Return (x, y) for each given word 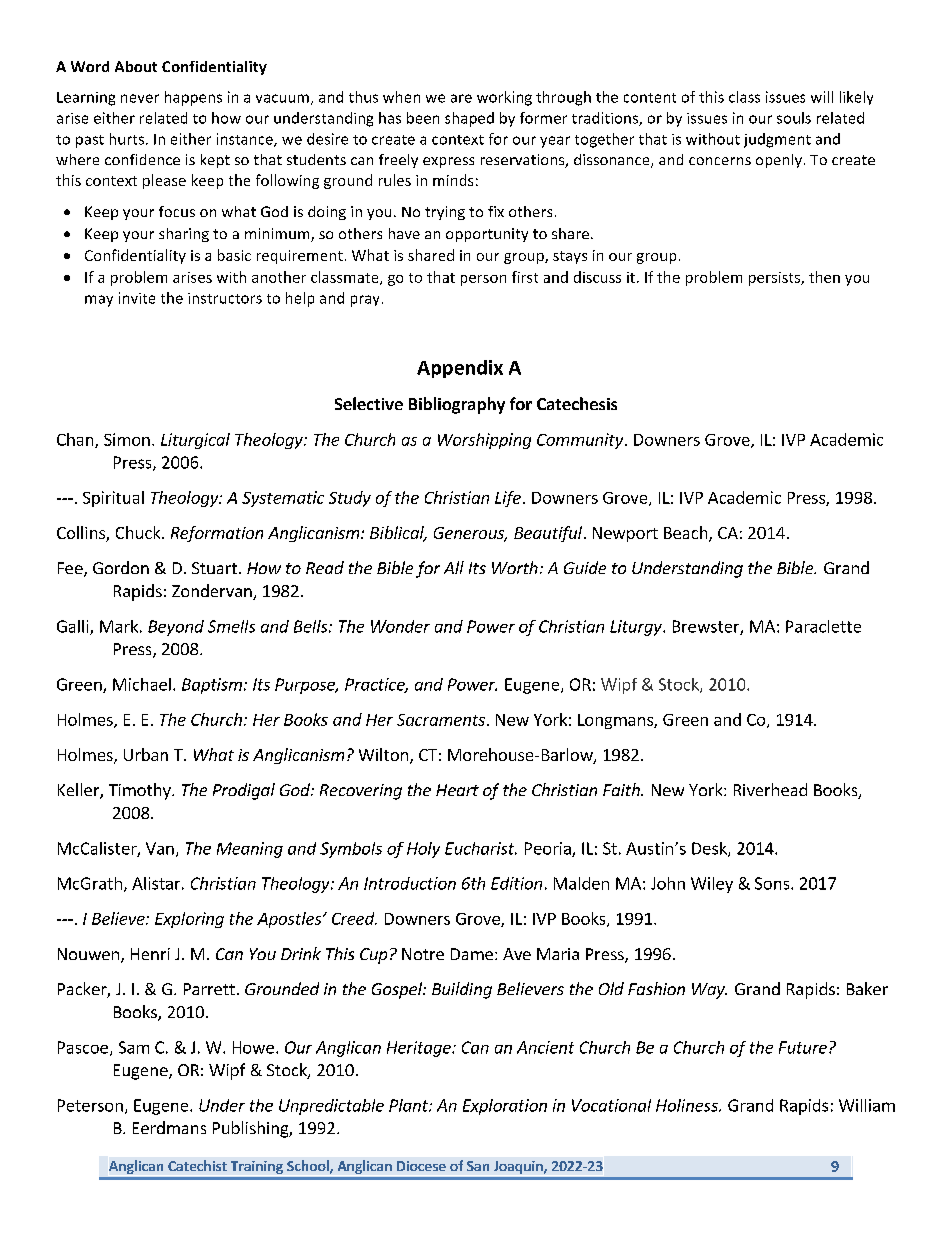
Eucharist (481, 848)
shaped (469, 119)
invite (137, 298)
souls (794, 118)
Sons (773, 883)
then (824, 277)
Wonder (400, 626)
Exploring (189, 920)
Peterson (90, 1105)
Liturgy (637, 628)
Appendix (460, 369)
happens (193, 98)
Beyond (176, 628)
